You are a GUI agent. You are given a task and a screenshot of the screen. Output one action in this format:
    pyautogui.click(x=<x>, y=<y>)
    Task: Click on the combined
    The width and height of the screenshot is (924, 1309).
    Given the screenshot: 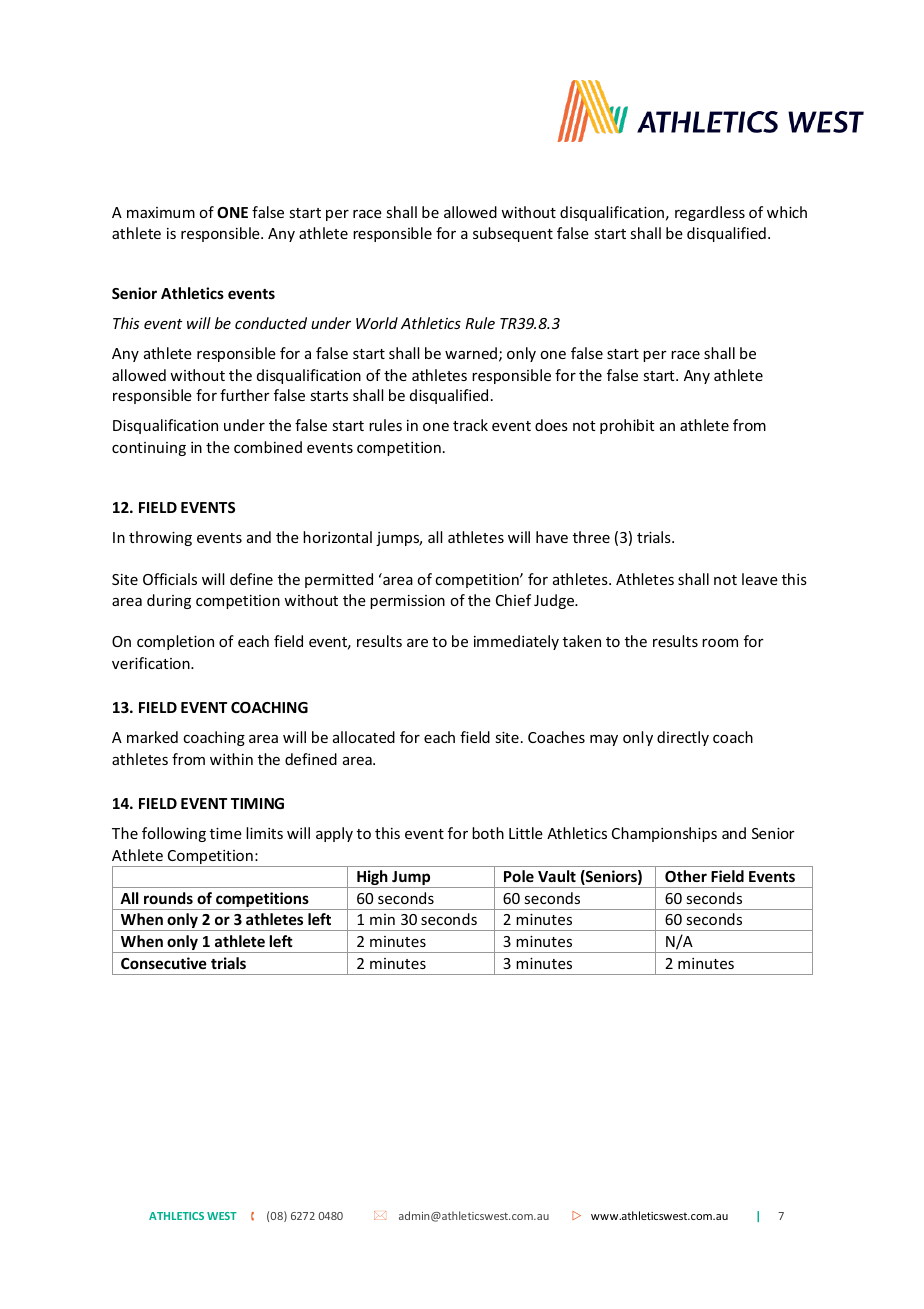 What is the action you would take?
    pyautogui.click(x=268, y=447)
